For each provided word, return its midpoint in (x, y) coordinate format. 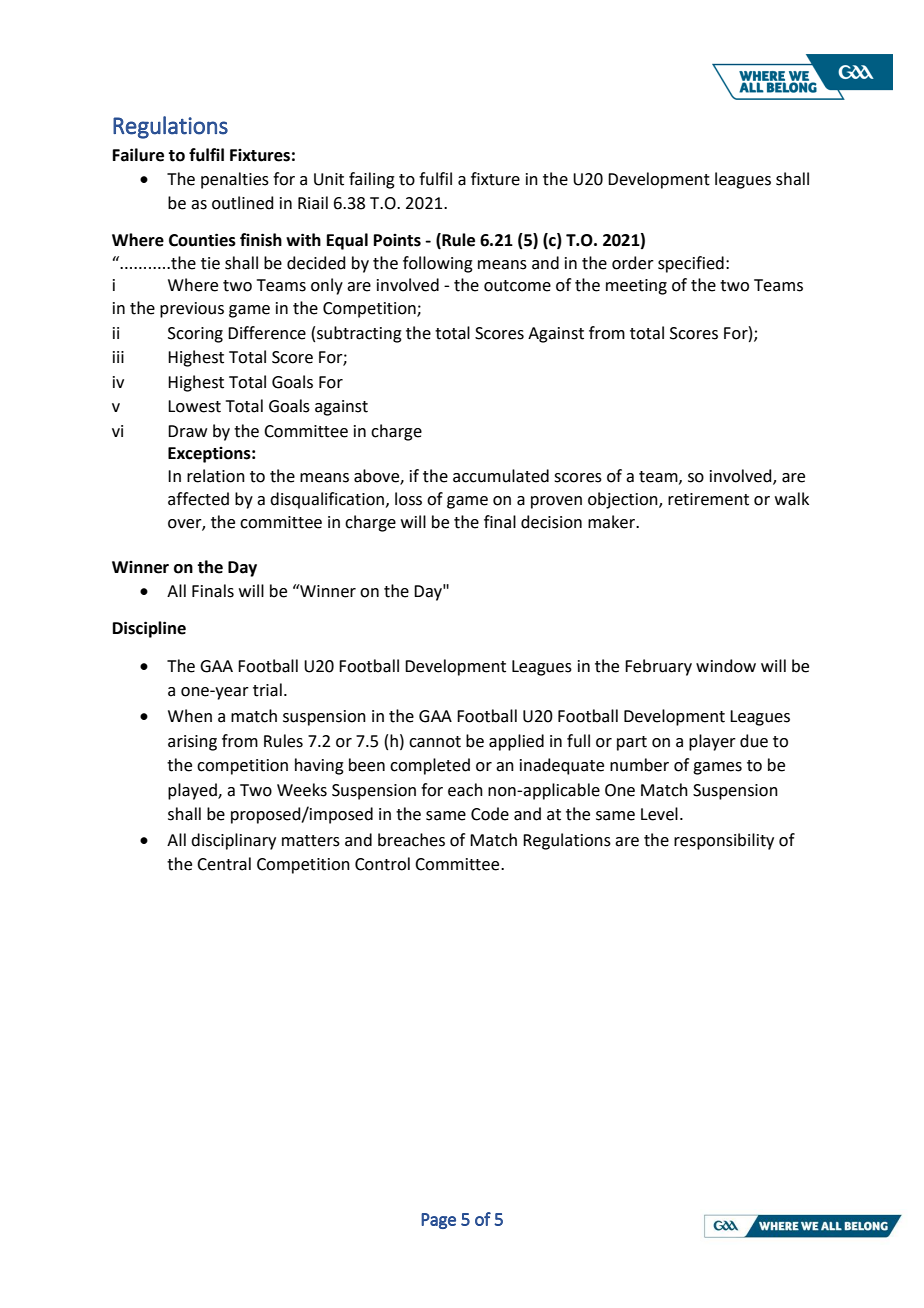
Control (382, 864)
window (726, 666)
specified (691, 264)
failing (372, 180)
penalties (235, 180)
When (190, 716)
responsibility (724, 841)
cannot (435, 742)
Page (438, 1221)
